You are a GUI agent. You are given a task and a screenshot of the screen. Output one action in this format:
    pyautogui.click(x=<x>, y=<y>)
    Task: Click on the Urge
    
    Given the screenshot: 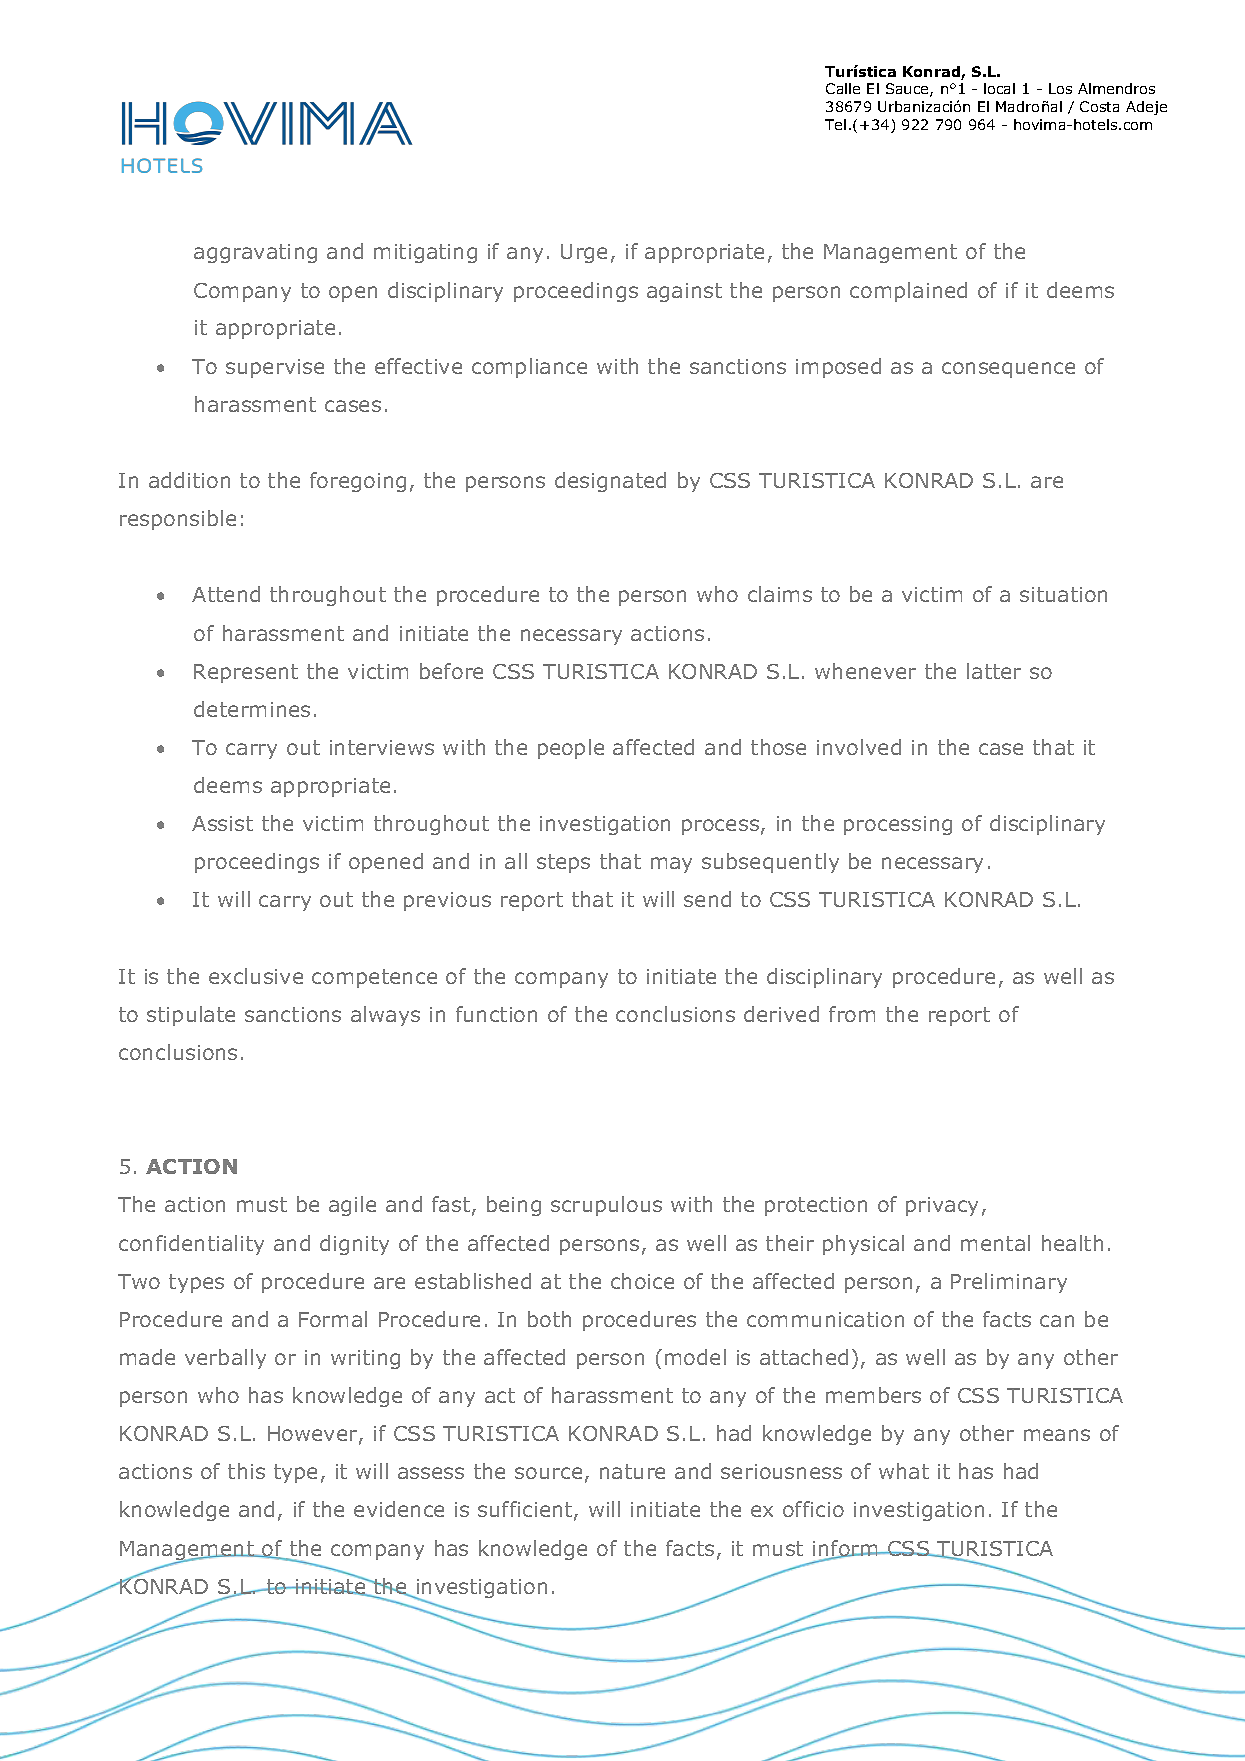 What is the action you would take?
    pyautogui.click(x=584, y=253)
